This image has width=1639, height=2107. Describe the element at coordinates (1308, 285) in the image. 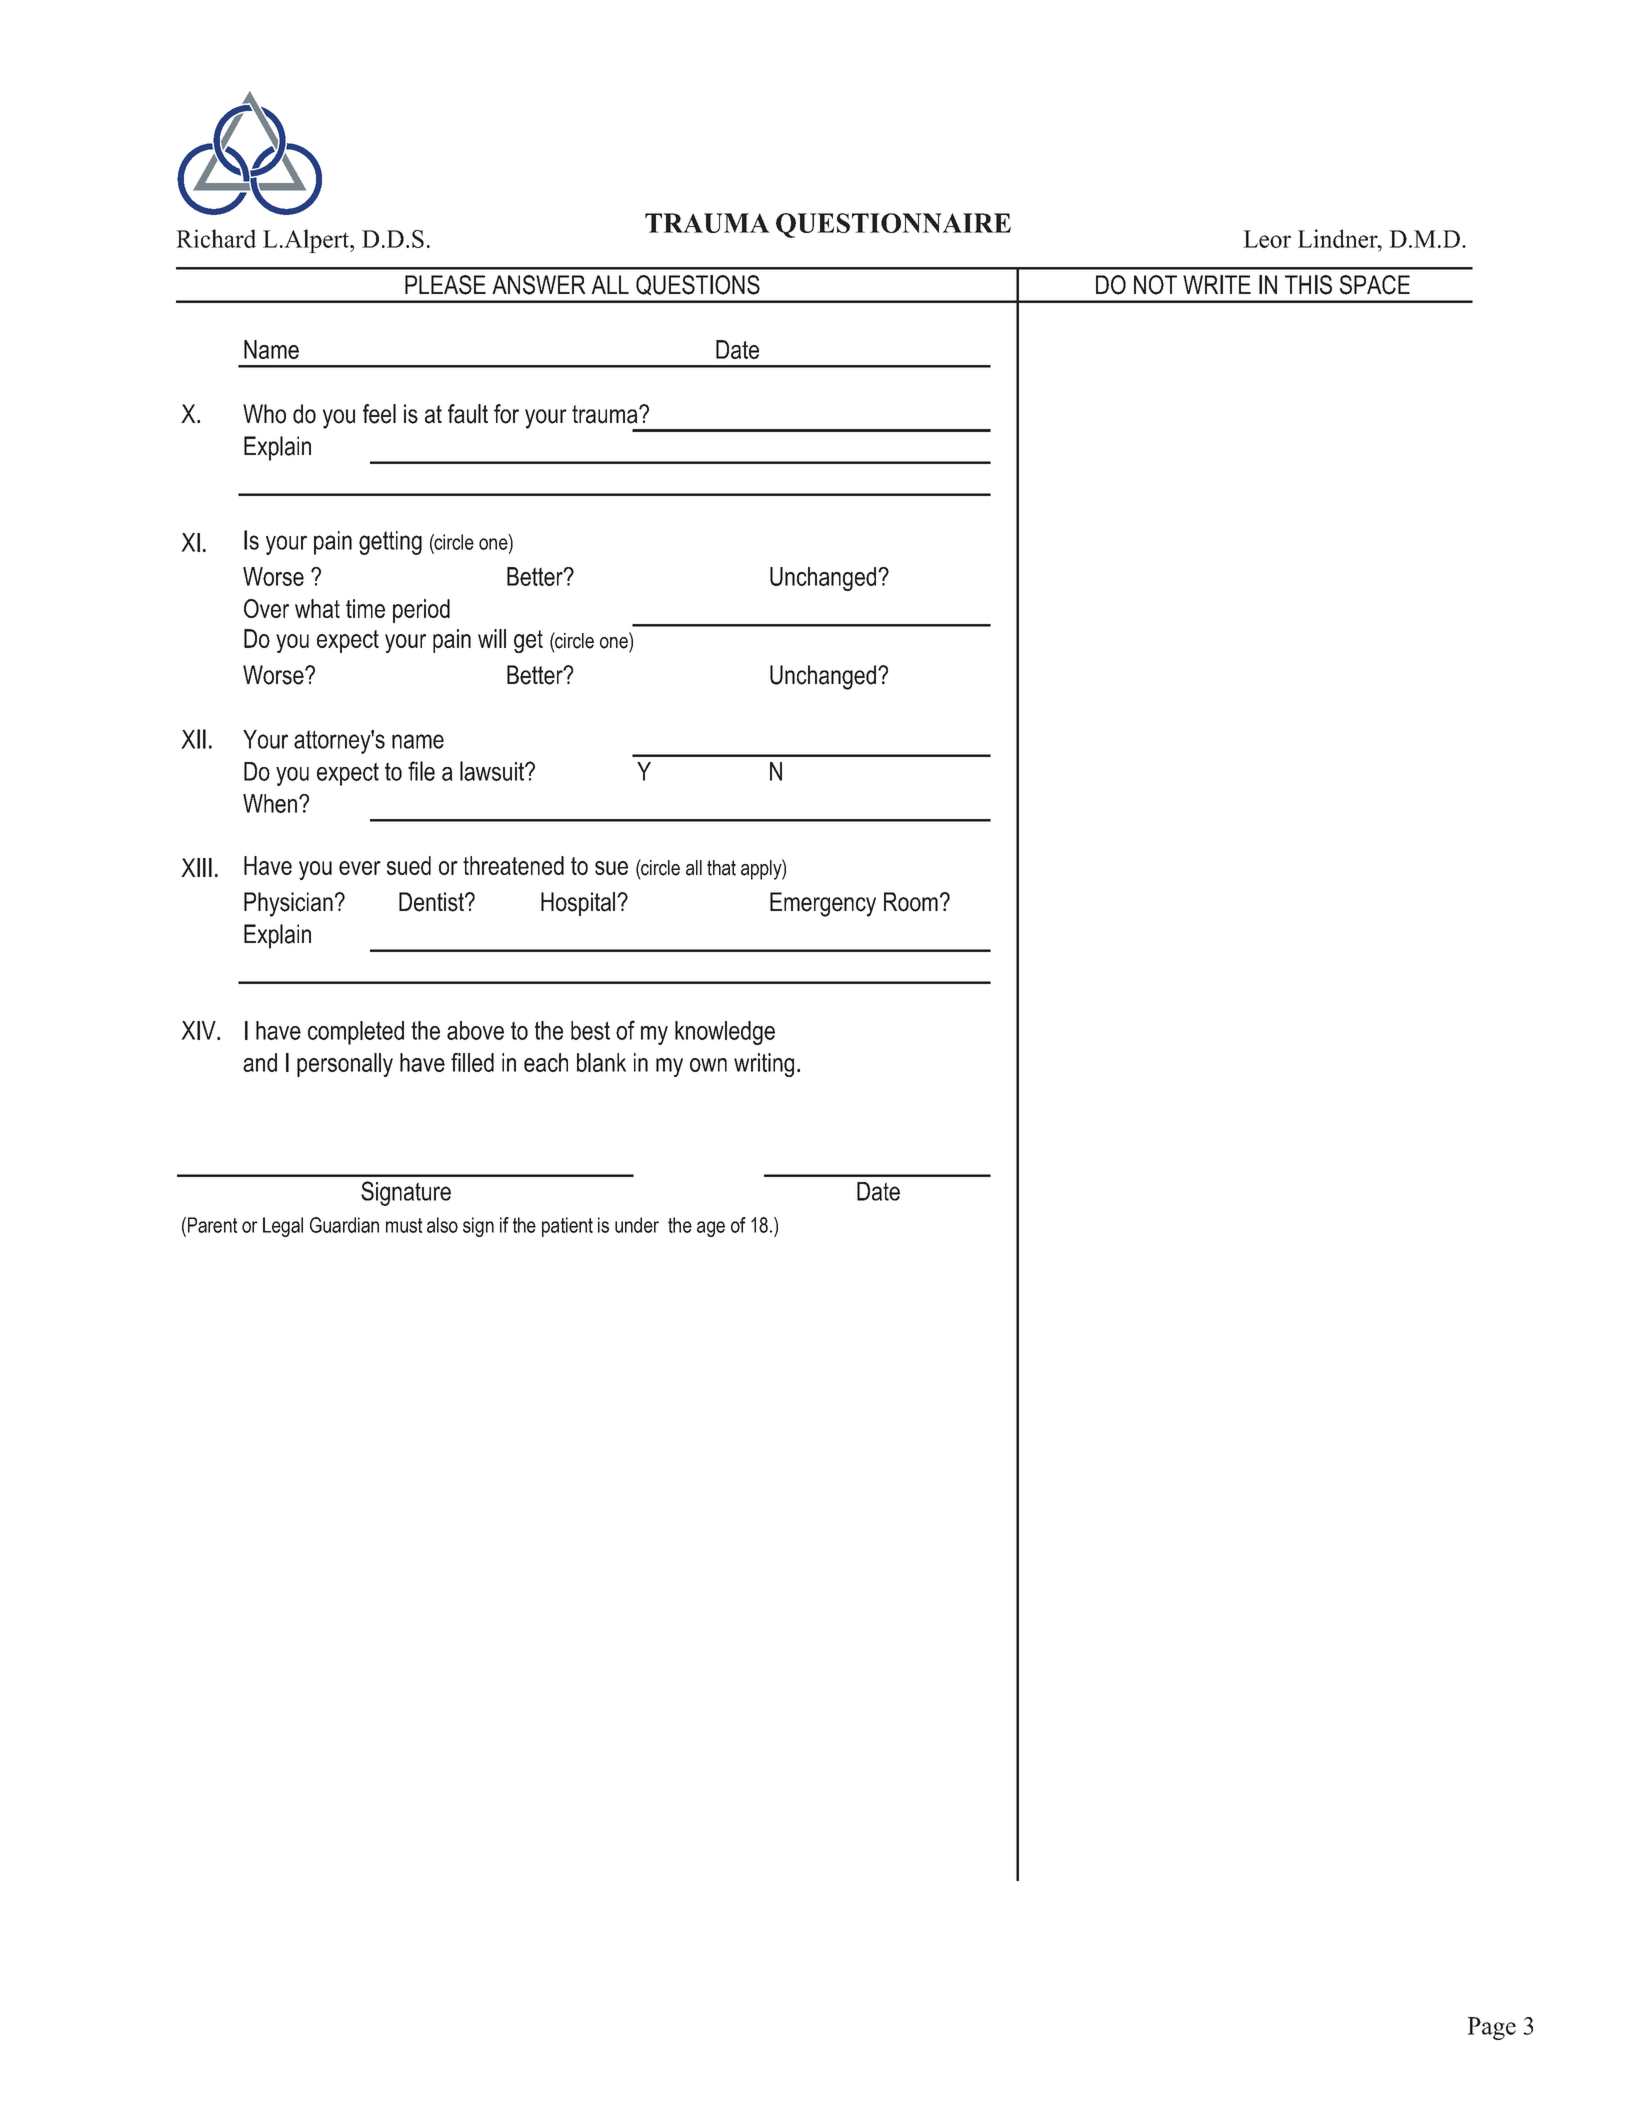

I see `THIS` at that location.
